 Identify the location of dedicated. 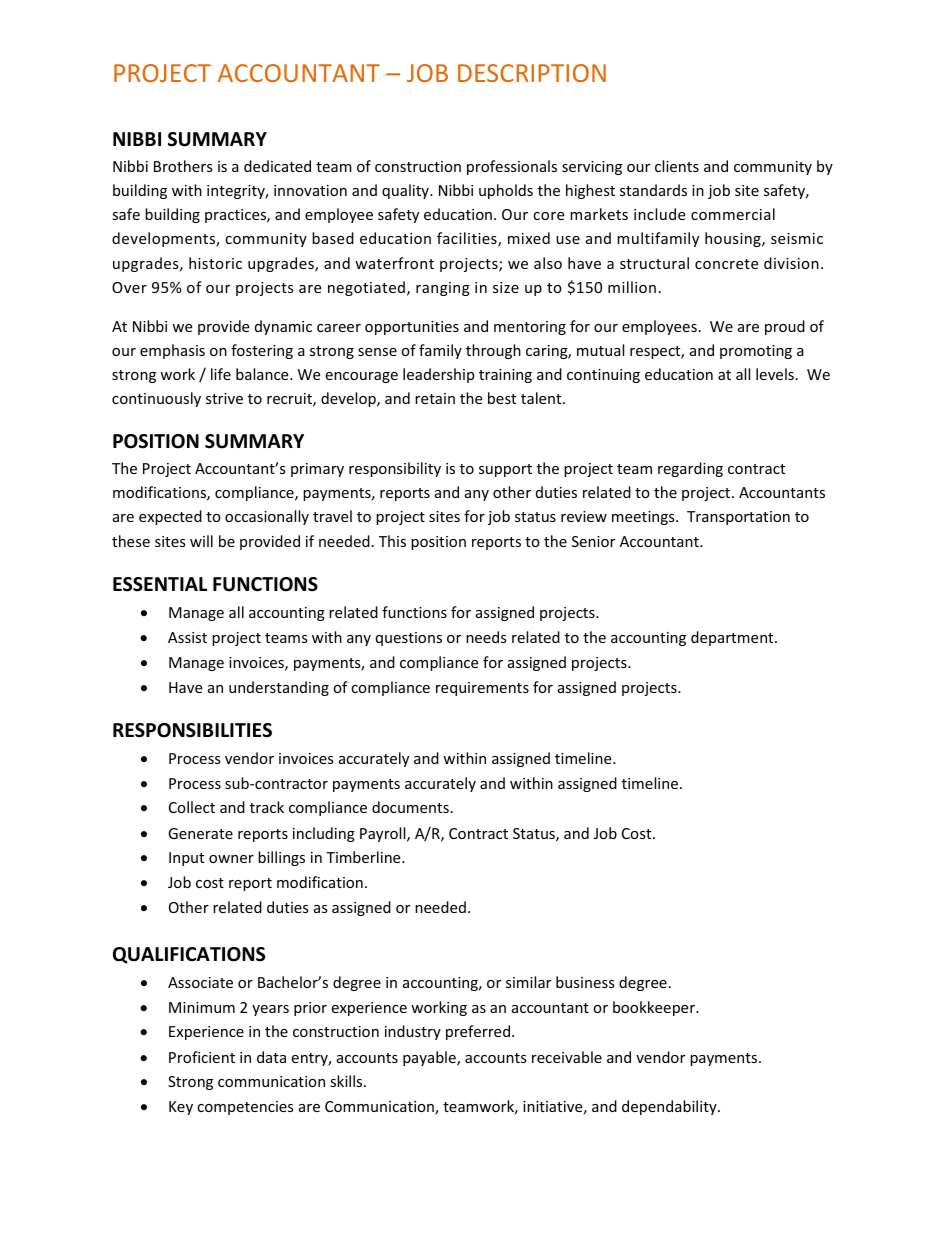
(277, 166).
